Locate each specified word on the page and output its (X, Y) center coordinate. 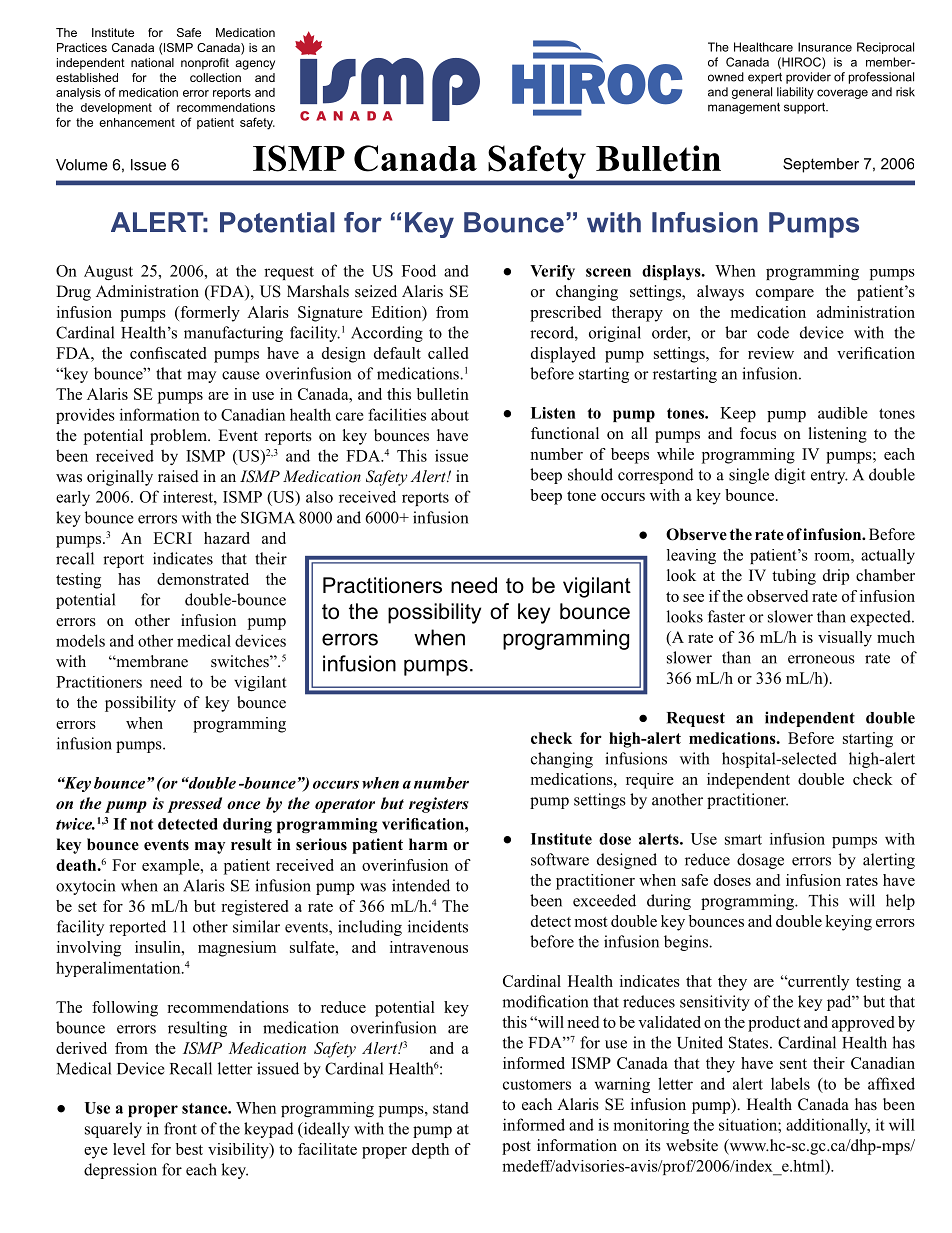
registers (439, 805)
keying (848, 923)
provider (808, 78)
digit (790, 476)
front (180, 1128)
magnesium (237, 949)
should (590, 474)
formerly (209, 314)
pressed (195, 805)
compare (785, 295)
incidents (438, 926)
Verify (552, 272)
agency (255, 65)
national (152, 62)
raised (178, 476)
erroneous (821, 659)
